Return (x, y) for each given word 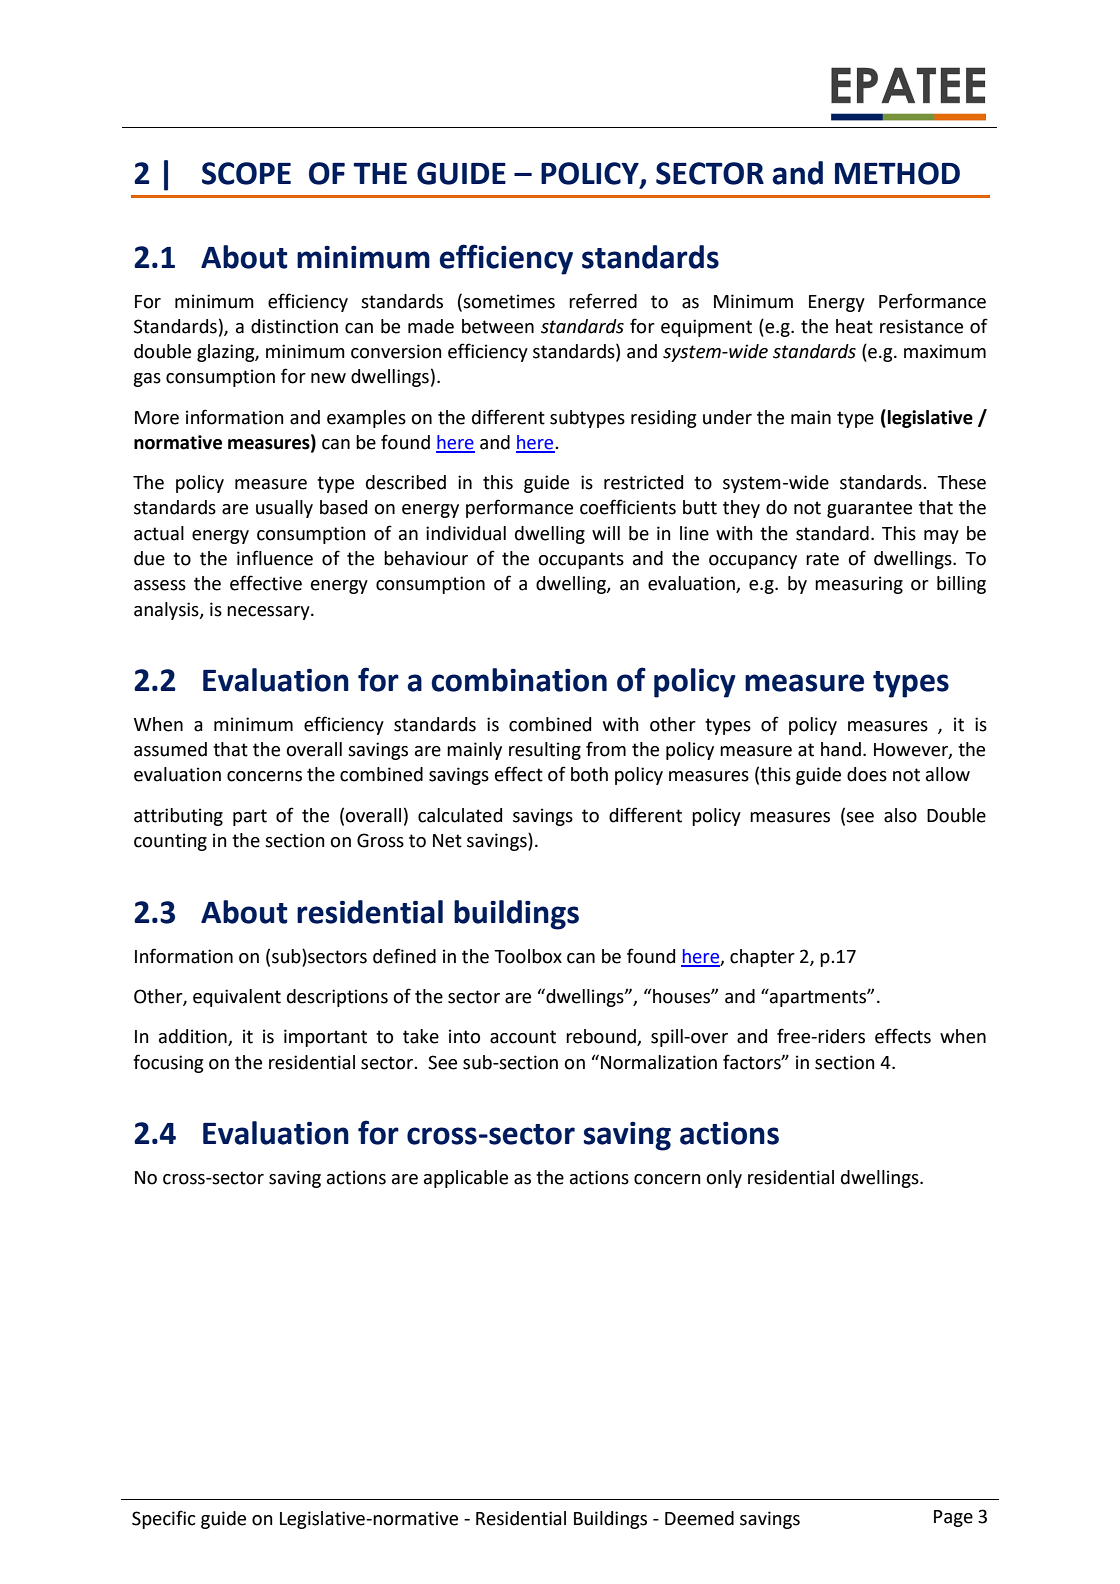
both (589, 774)
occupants (581, 560)
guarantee (869, 509)
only (724, 1179)
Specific (164, 1519)
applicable (466, 1179)
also (900, 815)
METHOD (897, 173)
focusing (168, 1063)
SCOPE (246, 173)
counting (170, 842)
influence (275, 558)
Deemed (699, 1518)
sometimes (508, 301)
